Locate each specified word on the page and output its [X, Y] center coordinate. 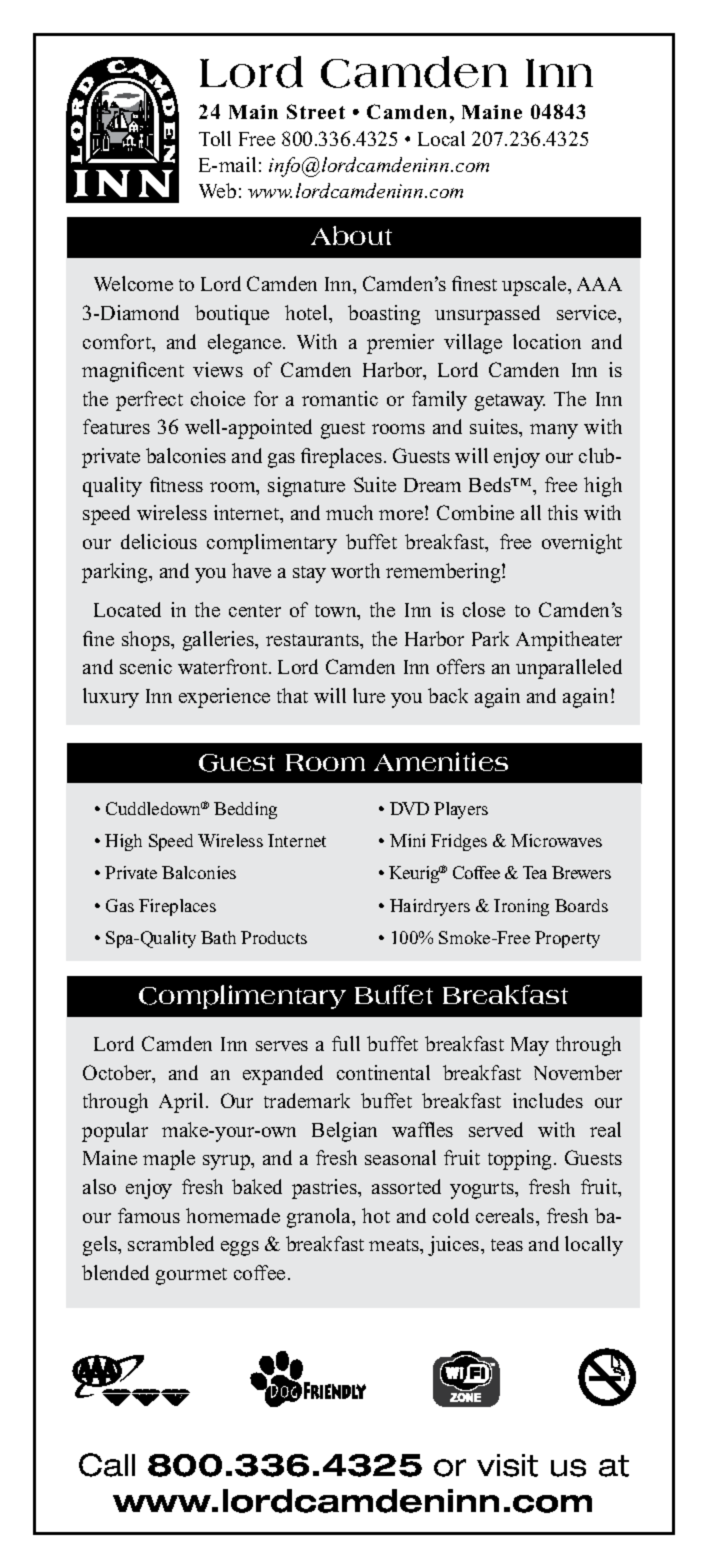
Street [316, 111]
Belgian [344, 1132]
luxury [111, 698]
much [349, 512]
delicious [159, 541]
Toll [215, 138]
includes [548, 1100]
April [181, 1103]
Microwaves [556, 840]
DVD [409, 808]
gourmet [191, 1276]
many [554, 431]
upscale [535, 286]
